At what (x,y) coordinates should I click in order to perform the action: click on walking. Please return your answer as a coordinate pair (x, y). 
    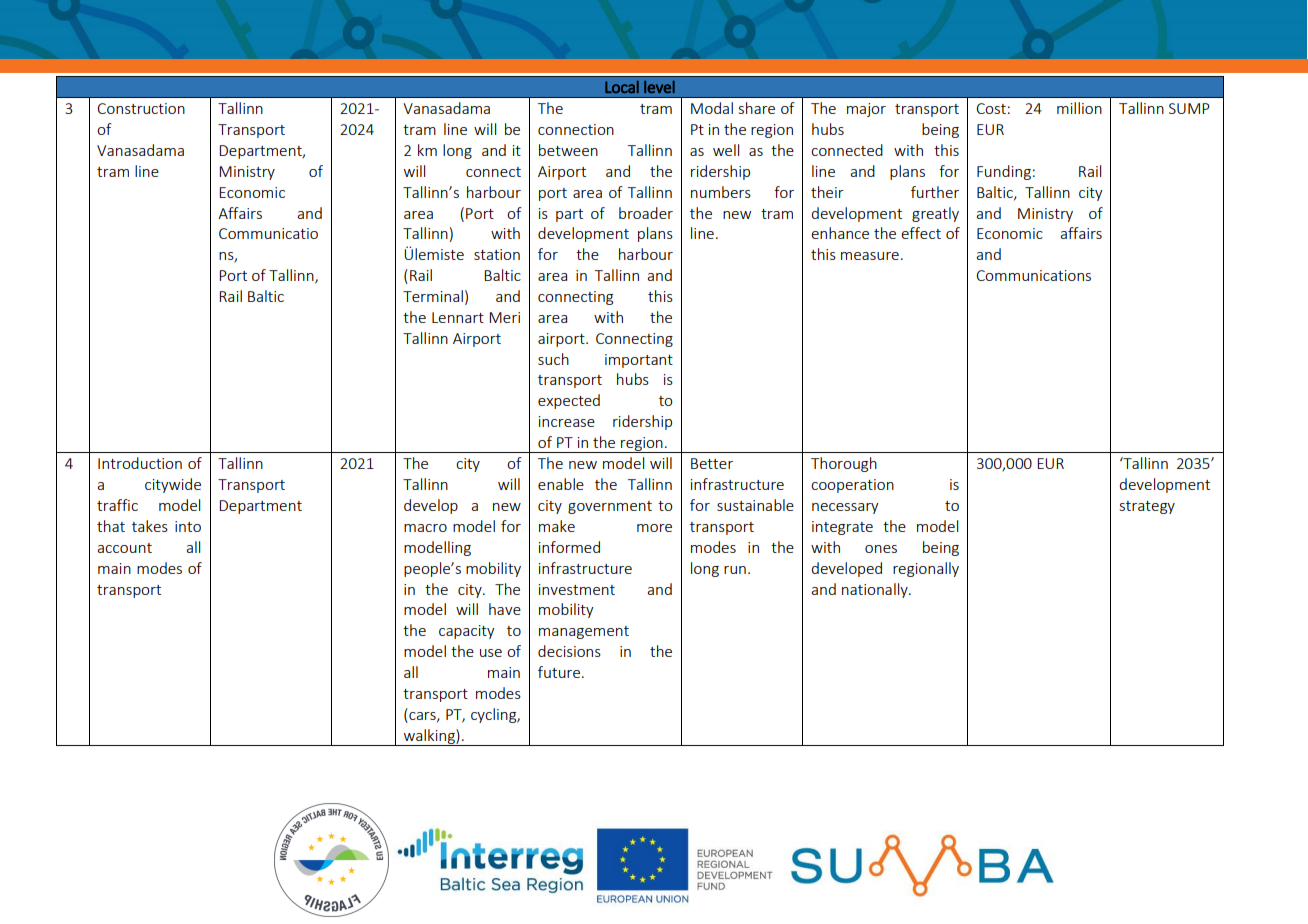
    Looking at the image, I should click on (429, 737).
